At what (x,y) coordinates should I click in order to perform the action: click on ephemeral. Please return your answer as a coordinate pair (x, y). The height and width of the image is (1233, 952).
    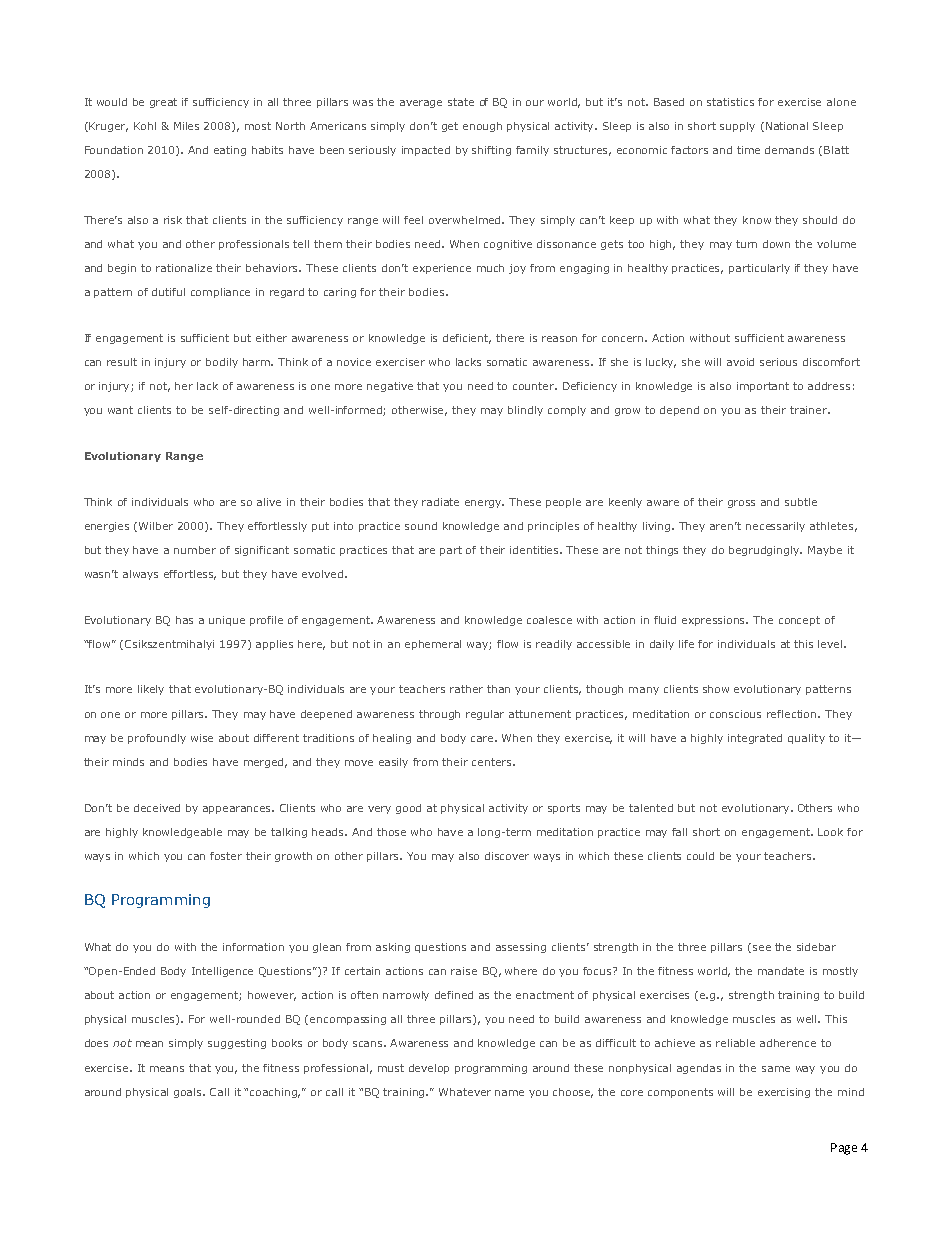
    Looking at the image, I should click on (433, 645).
